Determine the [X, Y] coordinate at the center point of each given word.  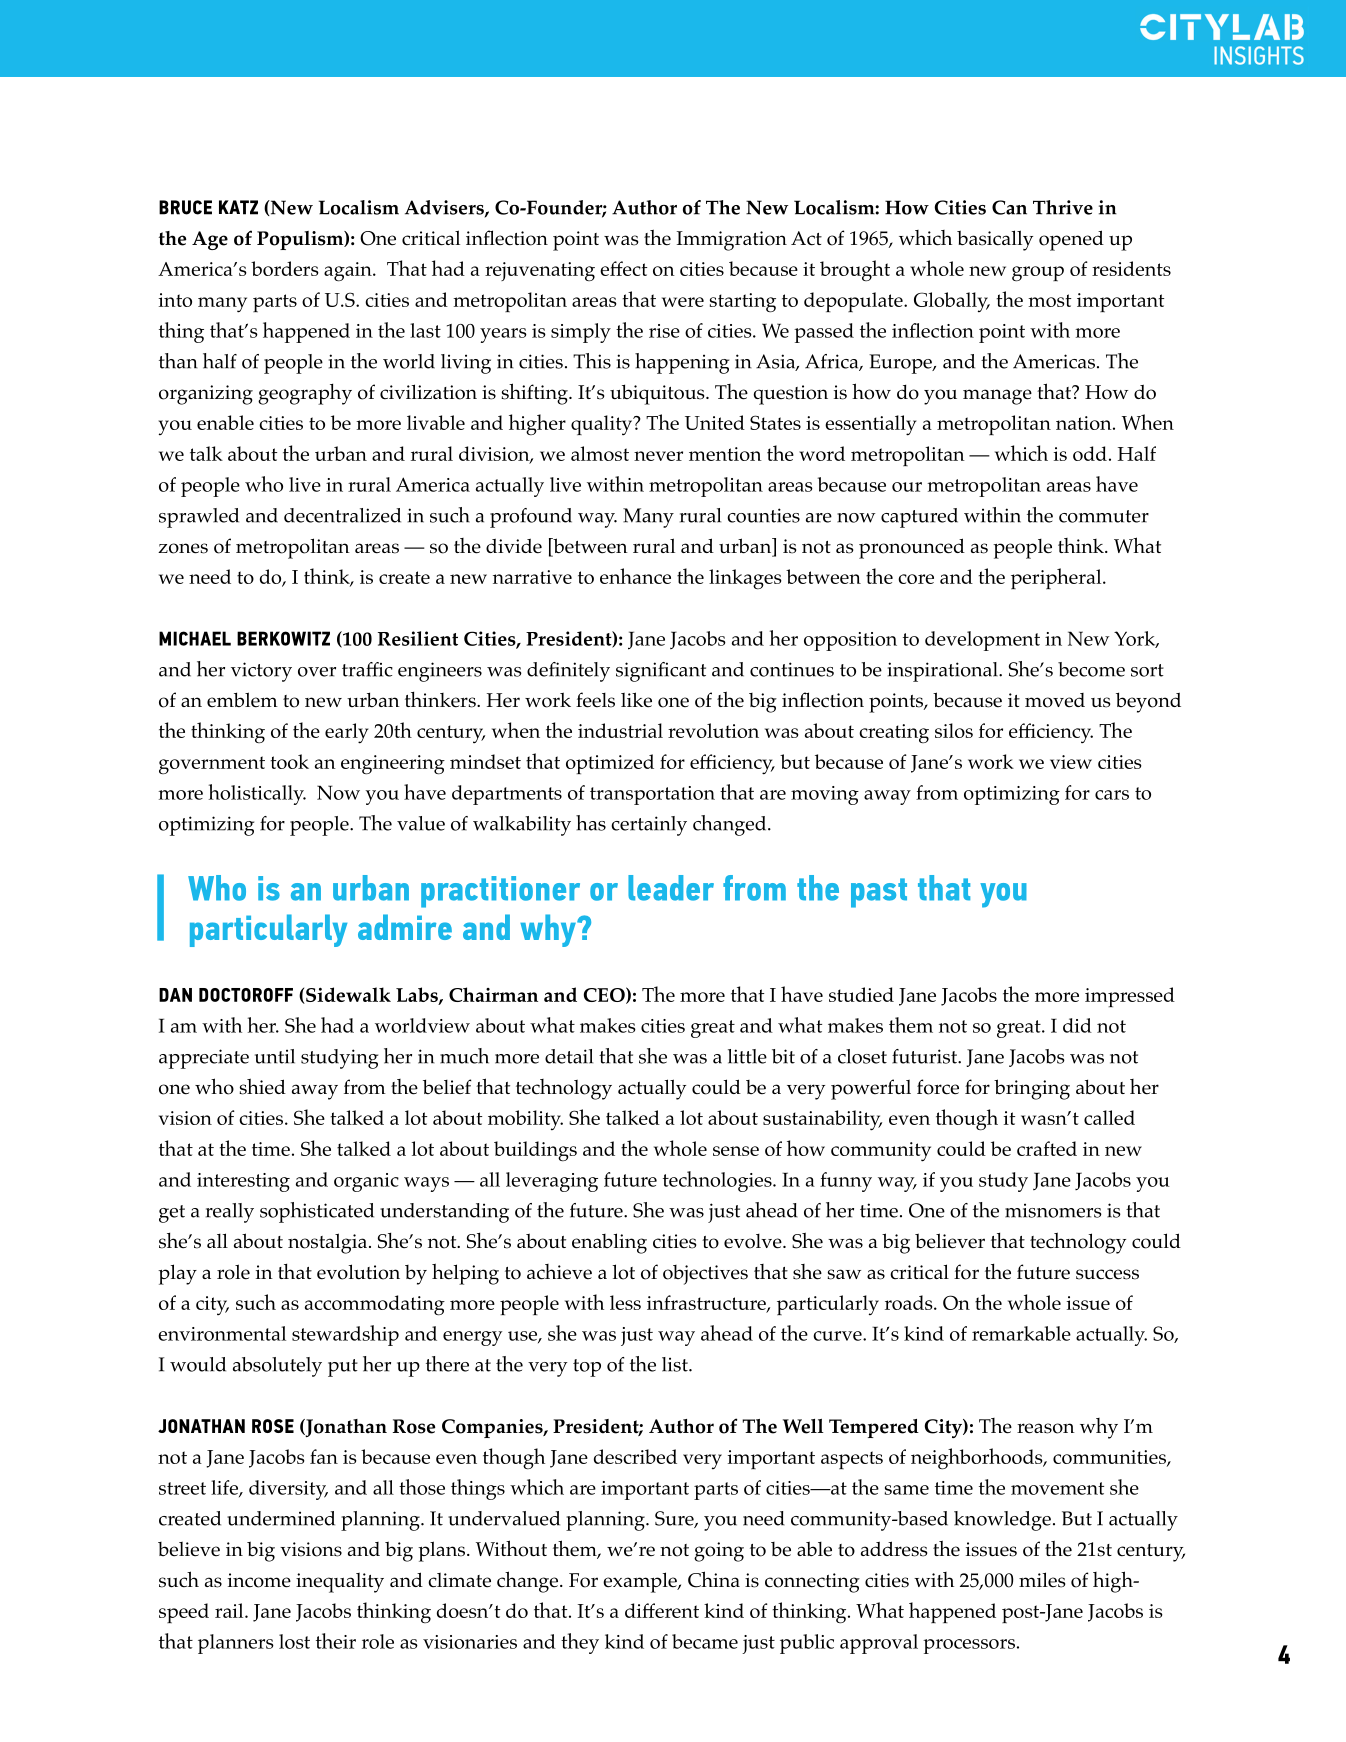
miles [1042, 1580]
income [259, 1580]
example [641, 1582]
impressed [1130, 997]
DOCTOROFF [246, 995]
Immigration [732, 241]
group [1038, 274]
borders [285, 268]
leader [671, 888]
